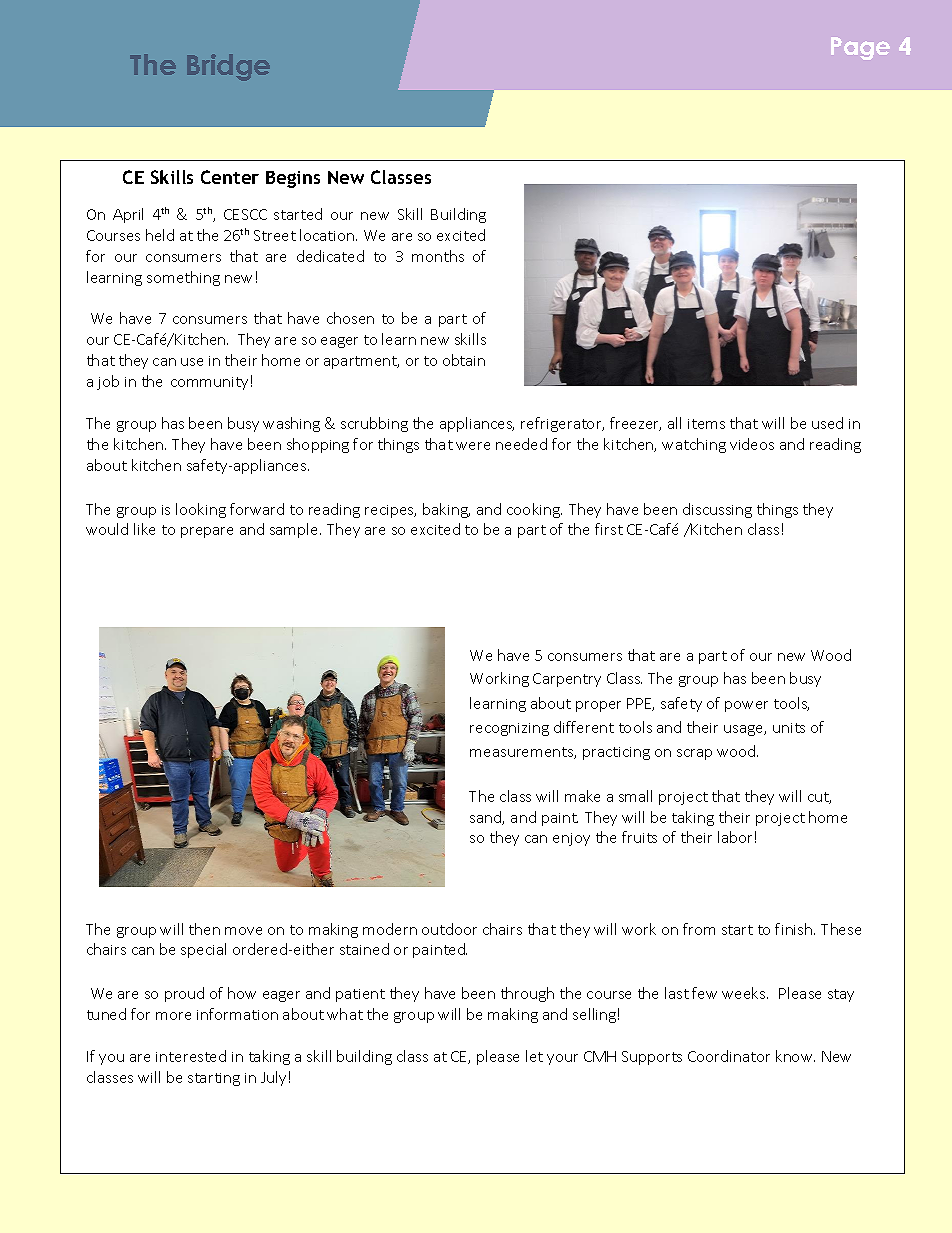  What do you see at coordinates (173, 1016) in the screenshot?
I see `more` at bounding box center [173, 1016].
